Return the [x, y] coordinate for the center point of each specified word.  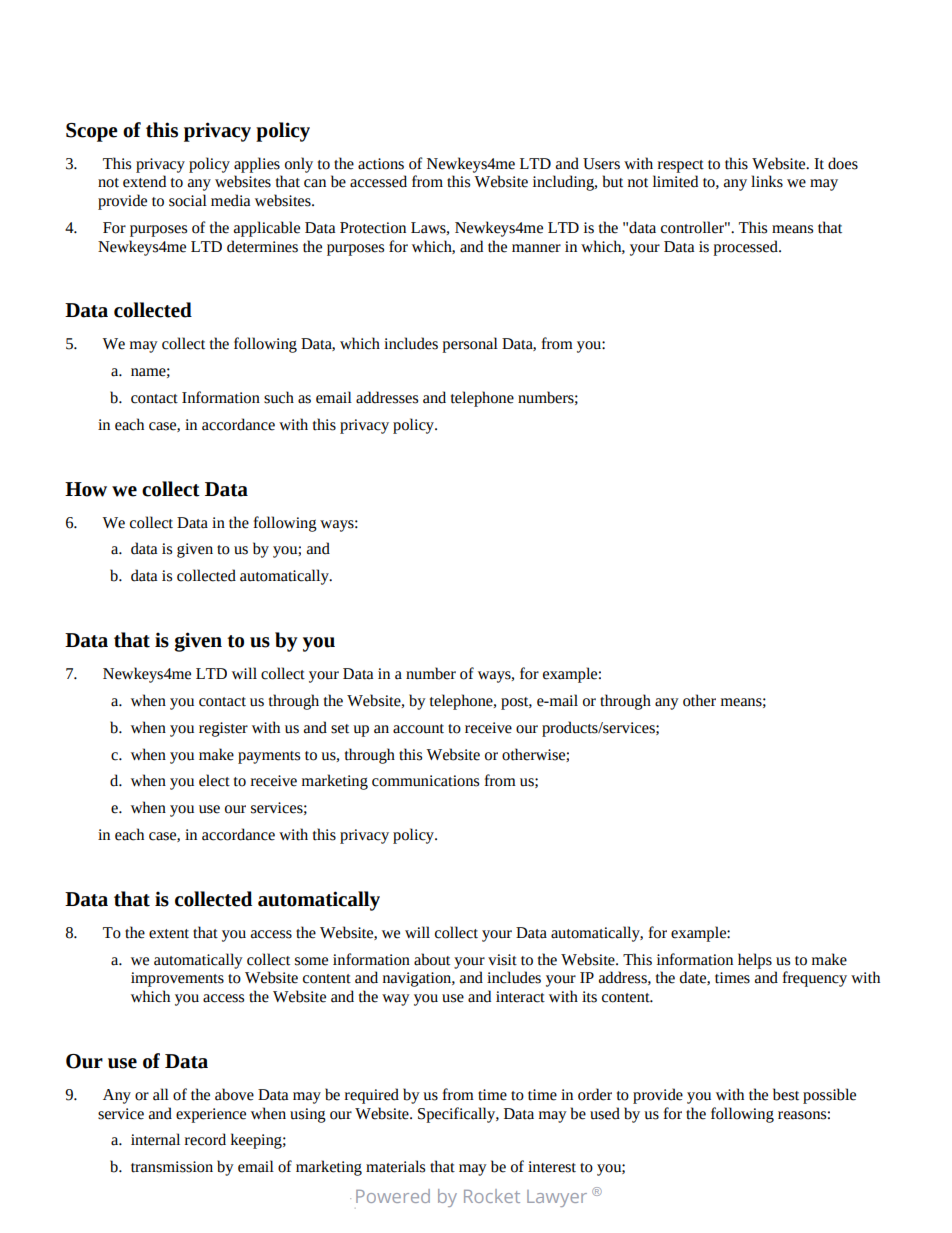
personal [470, 345]
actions [381, 164]
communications [425, 781]
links [767, 181]
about [432, 959]
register [223, 729]
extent [169, 934]
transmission [172, 1167]
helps [755, 961]
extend [144, 181]
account [418, 729]
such [279, 397]
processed [746, 248]
